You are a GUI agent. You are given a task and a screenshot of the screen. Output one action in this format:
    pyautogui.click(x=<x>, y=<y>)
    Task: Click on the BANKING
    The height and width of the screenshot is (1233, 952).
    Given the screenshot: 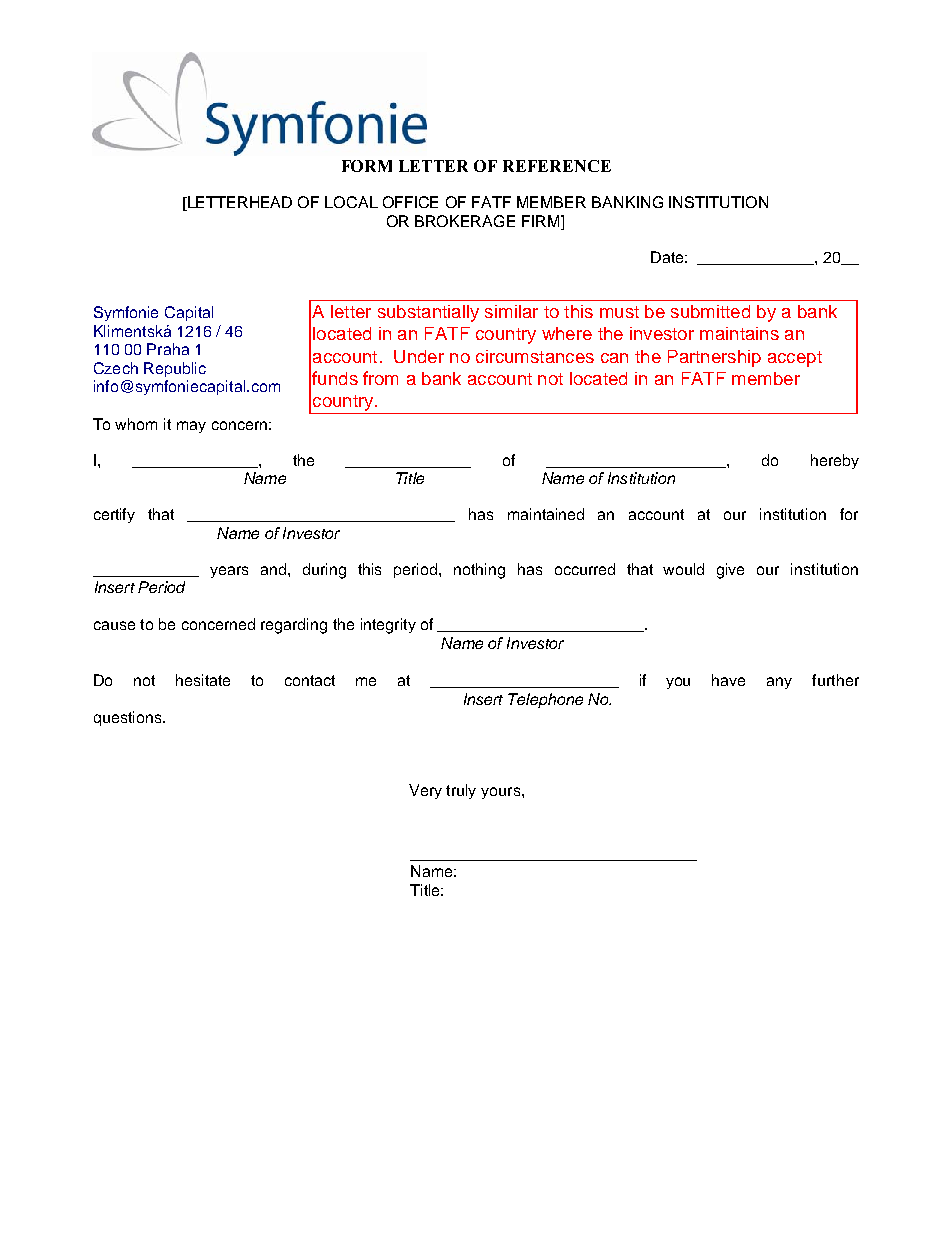 What is the action you would take?
    pyautogui.click(x=627, y=202)
